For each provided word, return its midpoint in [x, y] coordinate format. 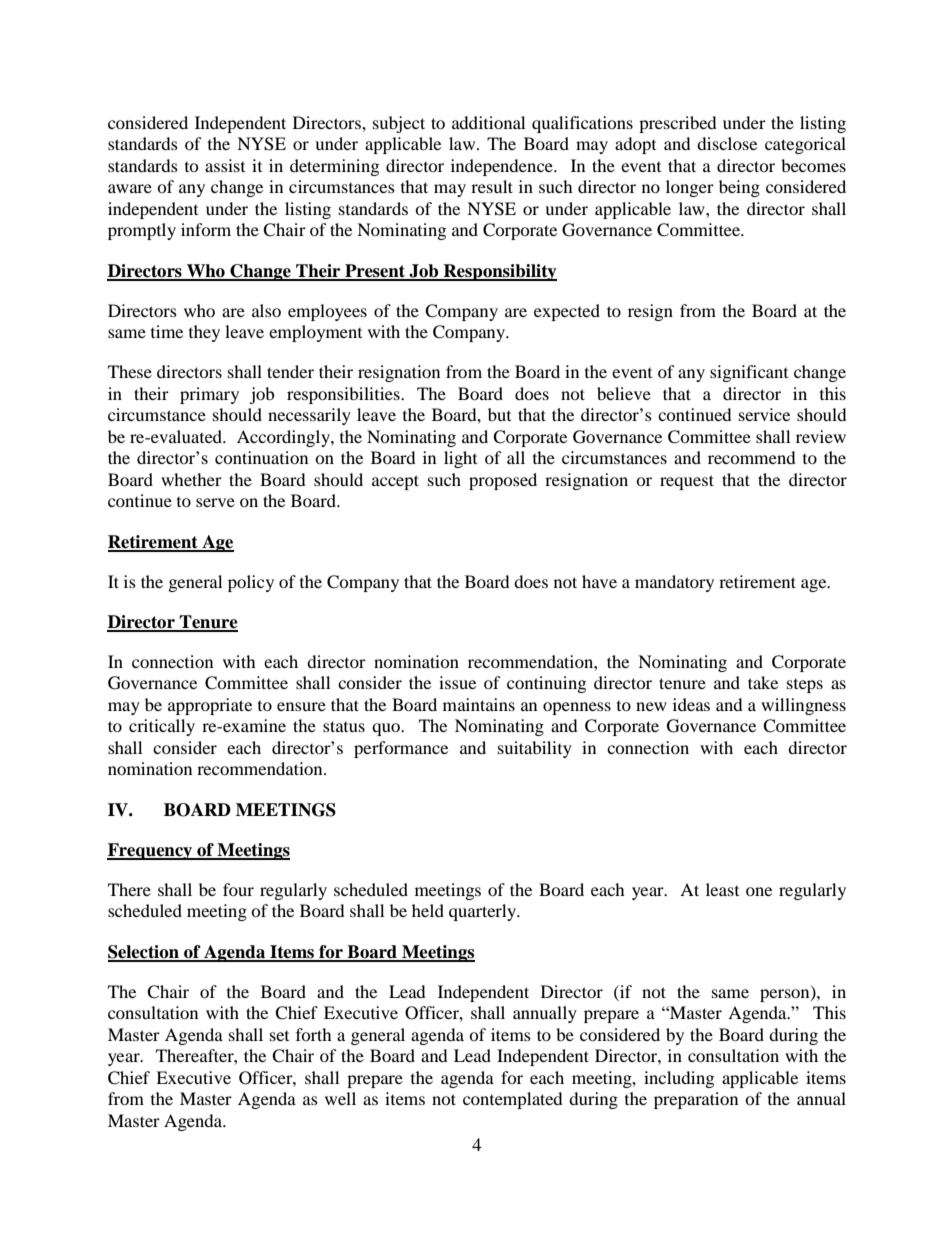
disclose [727, 143]
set [279, 1036]
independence [503, 167]
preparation [696, 1100]
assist [225, 165]
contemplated [513, 1100]
